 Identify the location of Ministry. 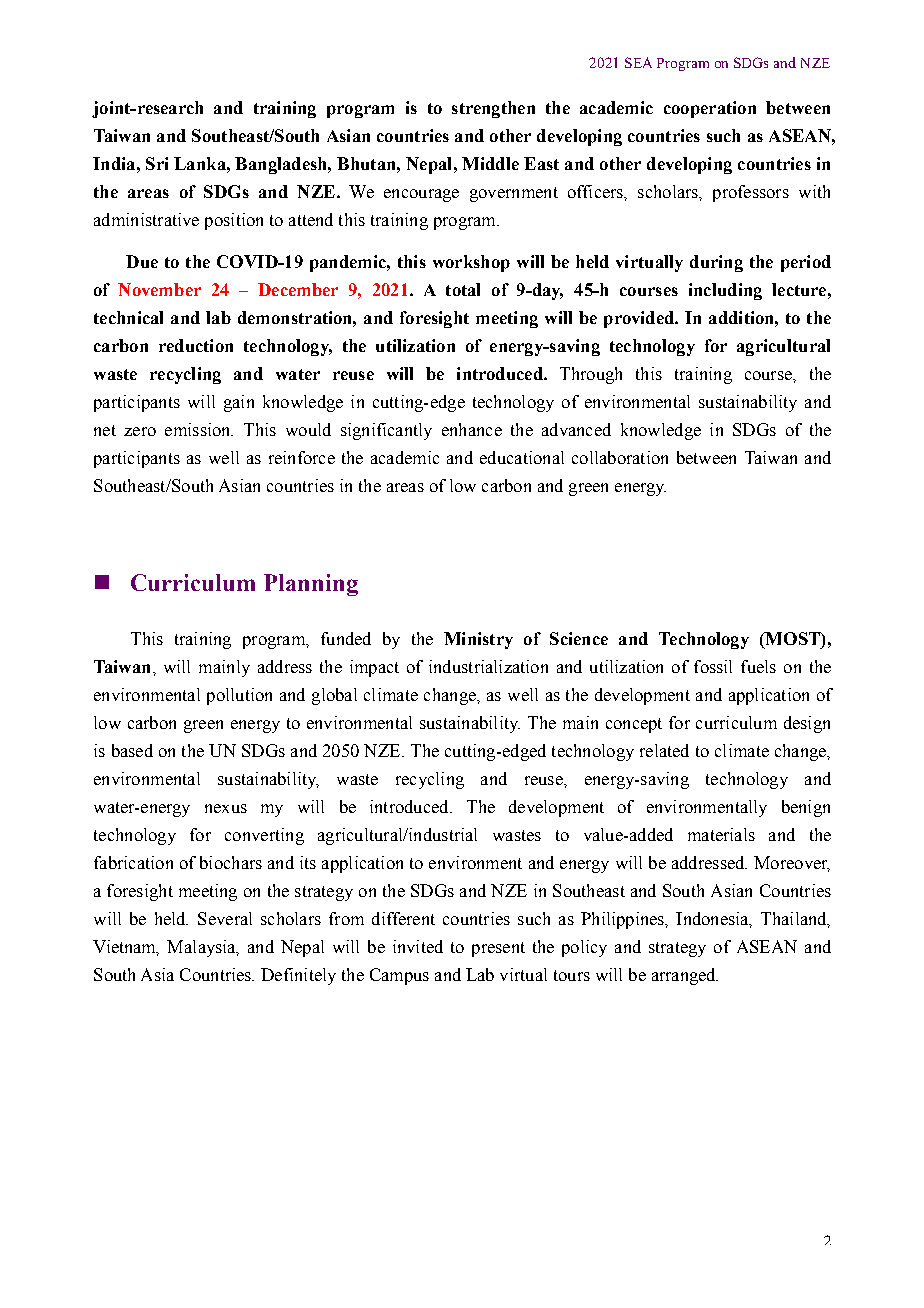
(478, 640).
